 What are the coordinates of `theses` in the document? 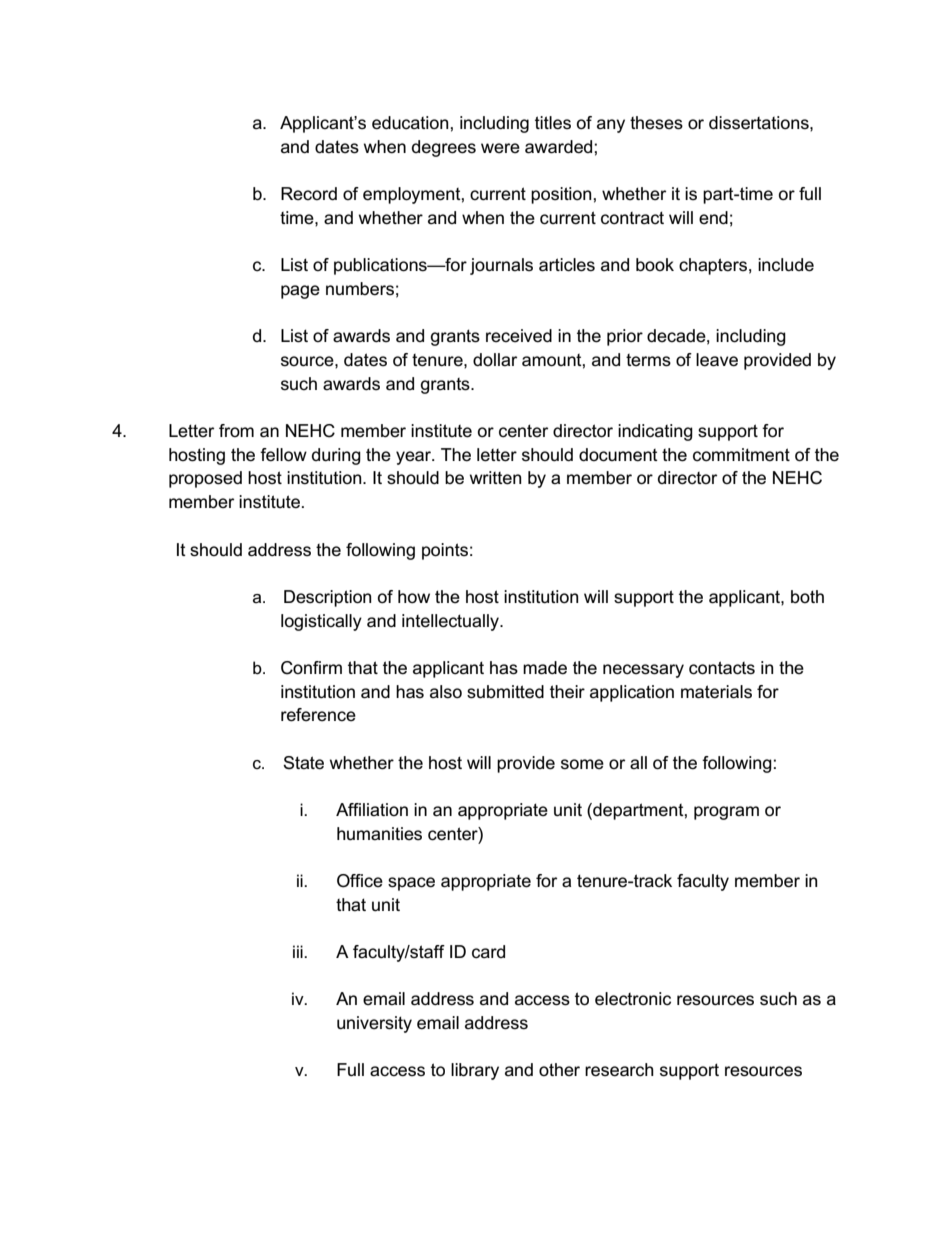 It's located at (656, 123).
